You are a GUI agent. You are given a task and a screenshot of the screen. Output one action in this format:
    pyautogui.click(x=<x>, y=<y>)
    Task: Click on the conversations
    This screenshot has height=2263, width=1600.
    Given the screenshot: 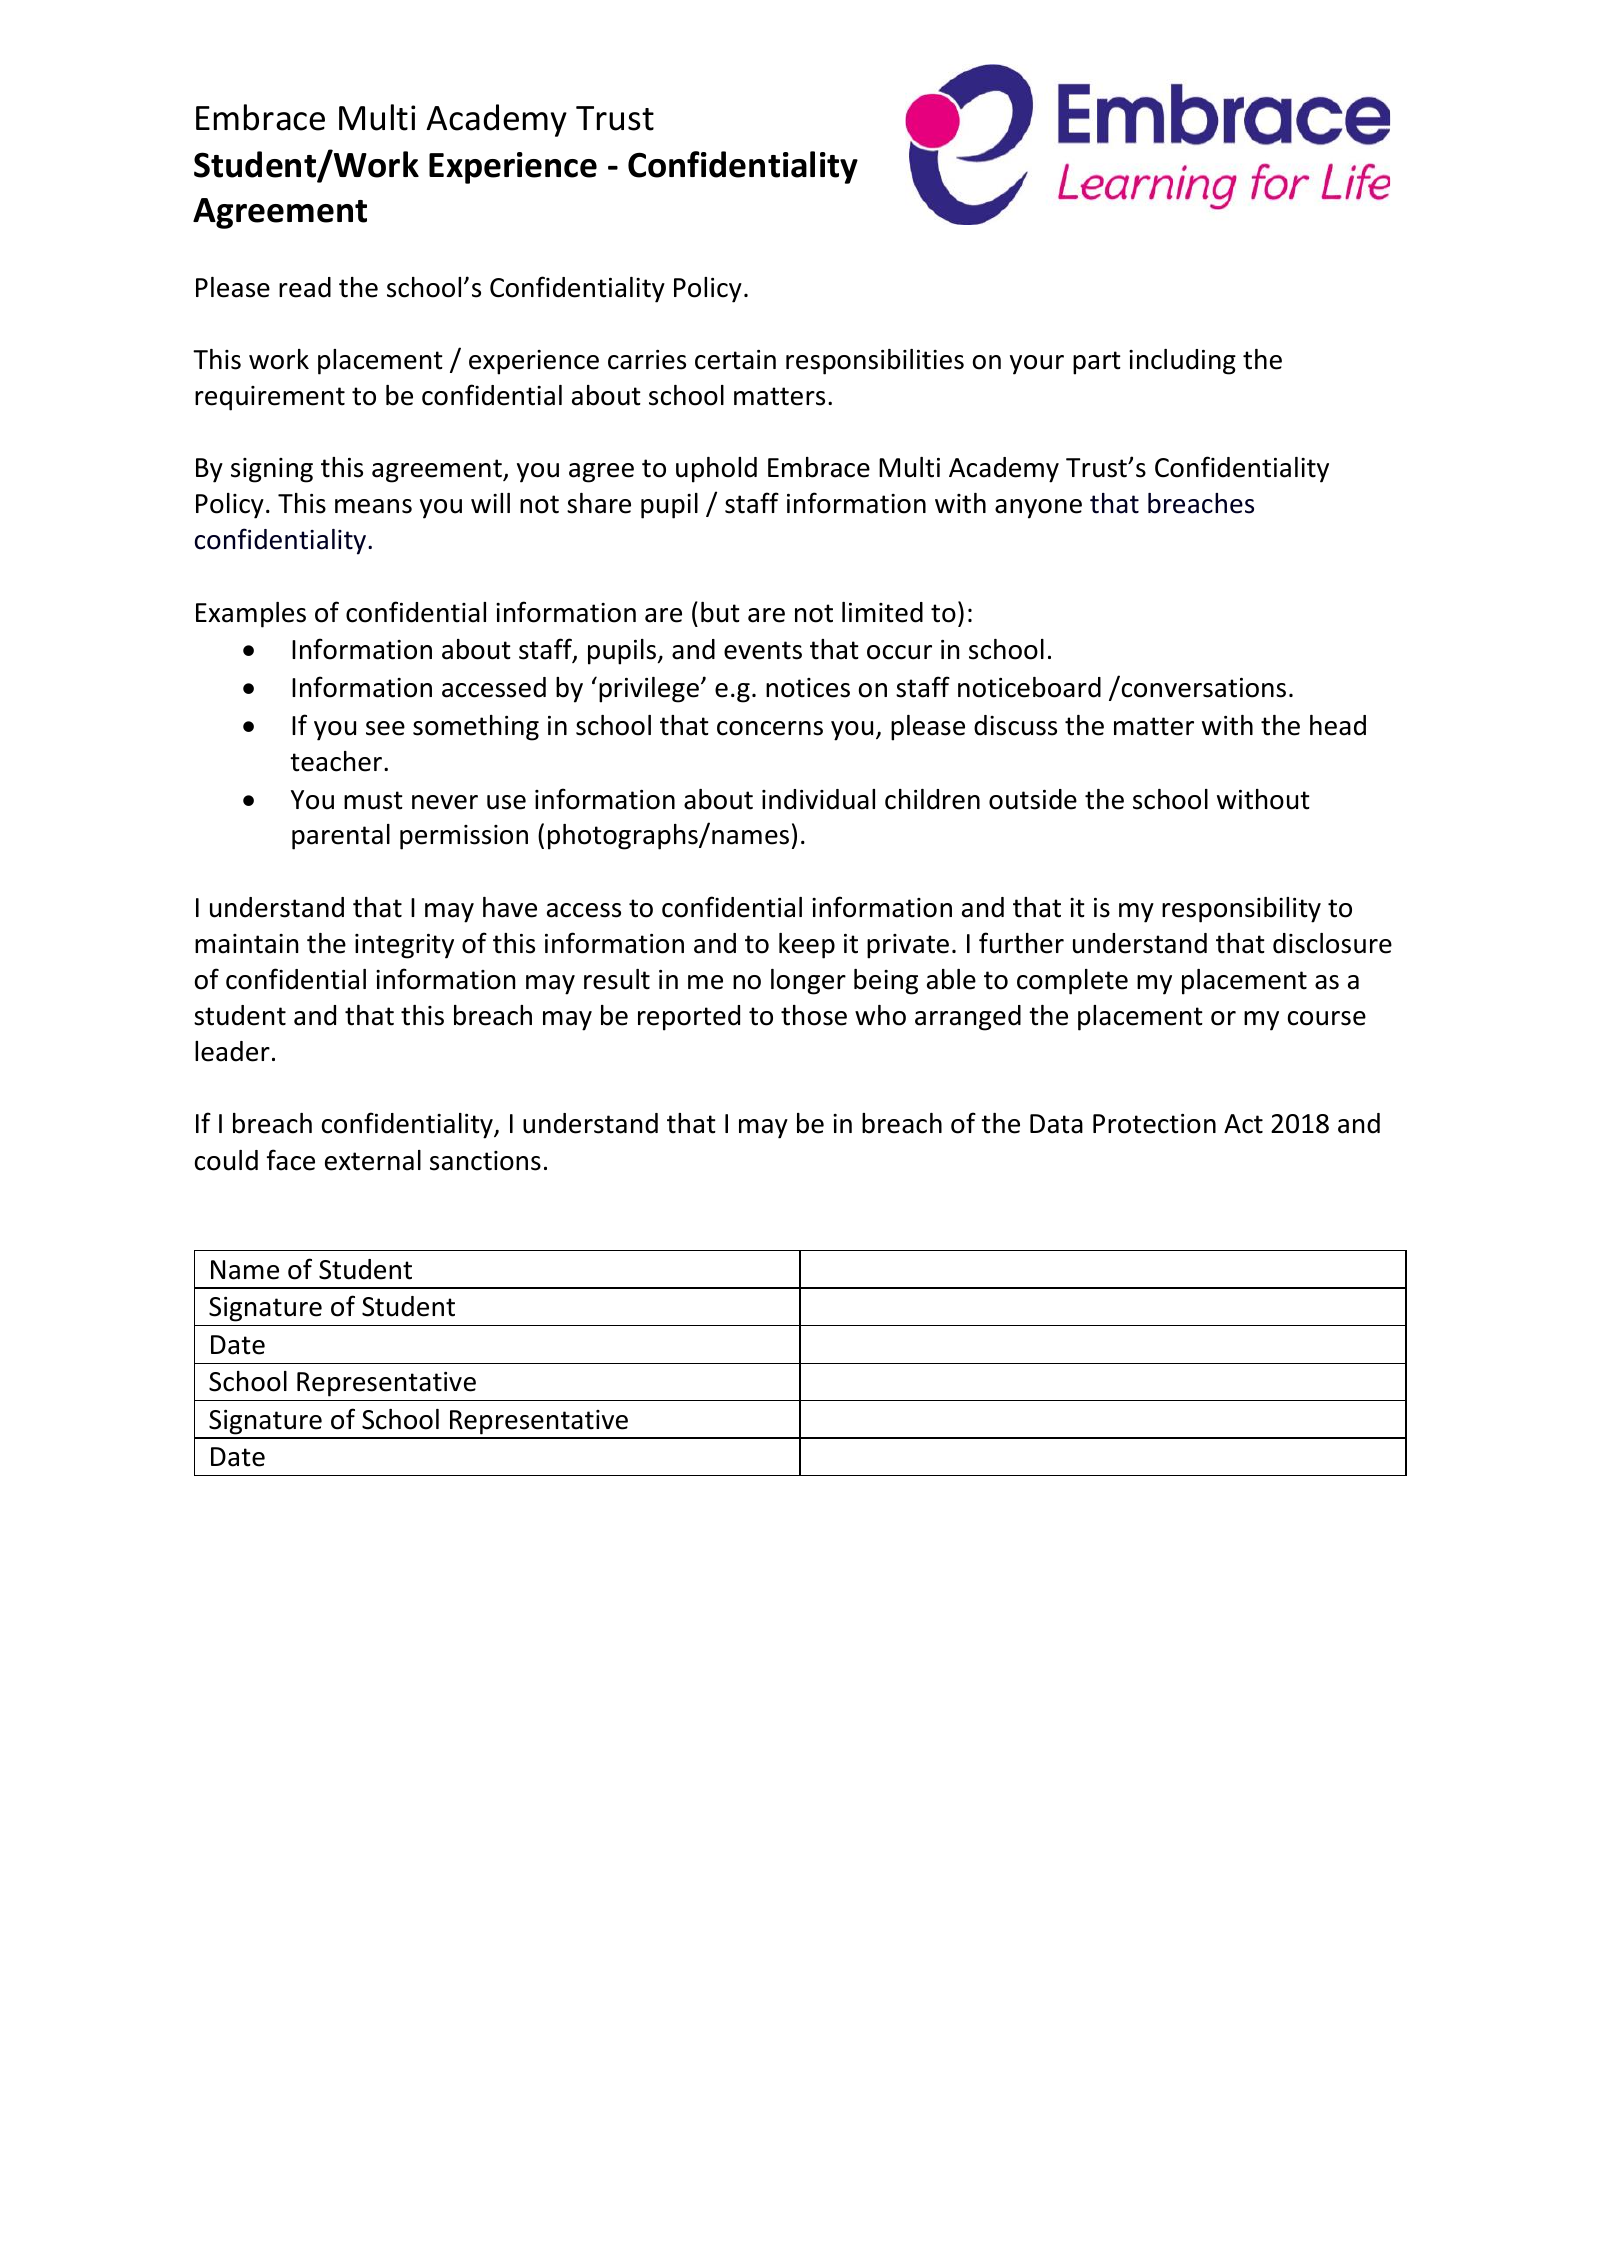 What is the action you would take?
    pyautogui.click(x=1202, y=687)
